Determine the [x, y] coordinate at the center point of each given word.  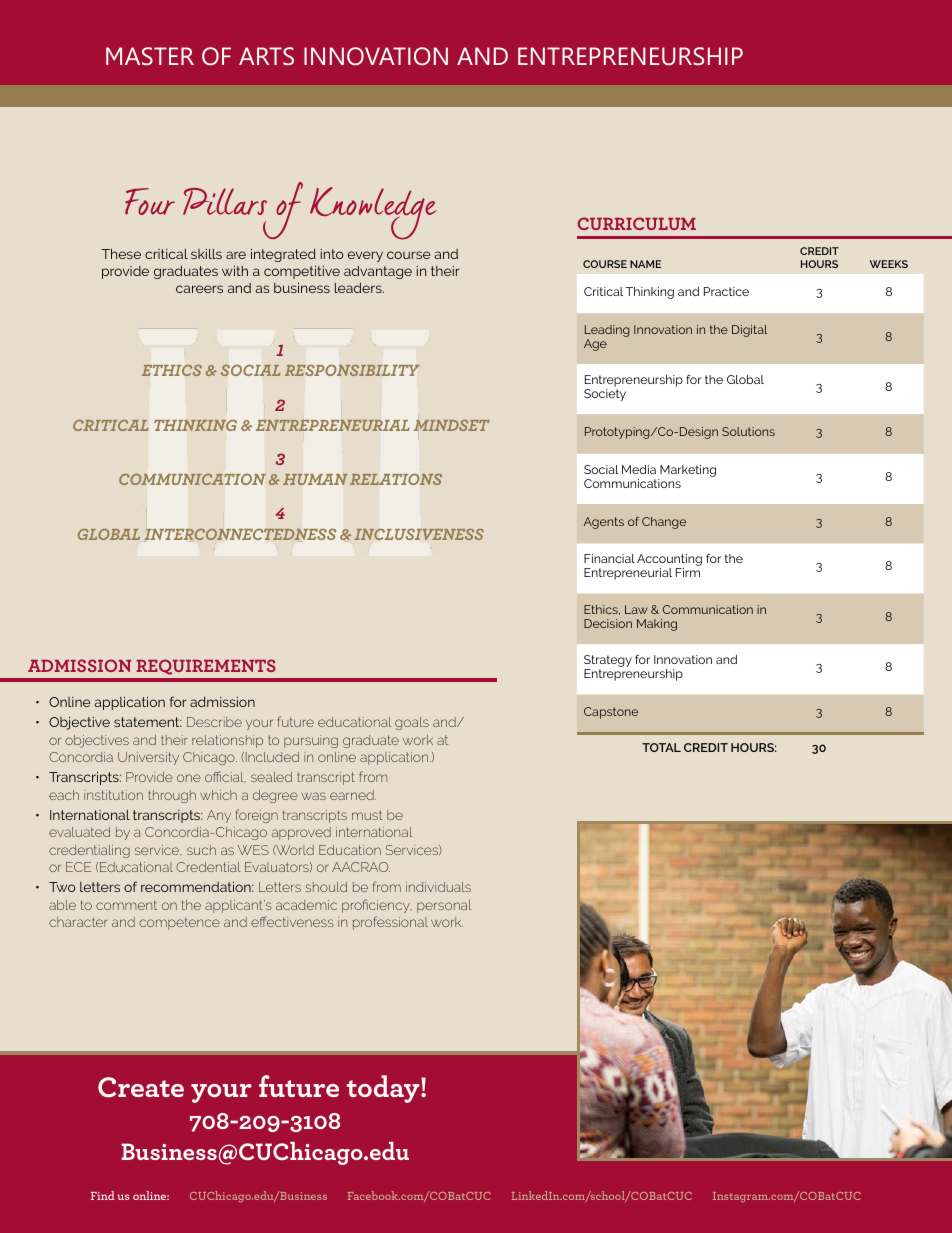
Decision [608, 623]
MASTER [150, 56]
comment [126, 905]
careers [199, 289]
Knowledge [373, 213]
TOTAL [661, 747]
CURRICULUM [636, 223]
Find [103, 1195]
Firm [688, 572]
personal [444, 906]
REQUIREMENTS [206, 667]
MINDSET [451, 425]
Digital [749, 331]
